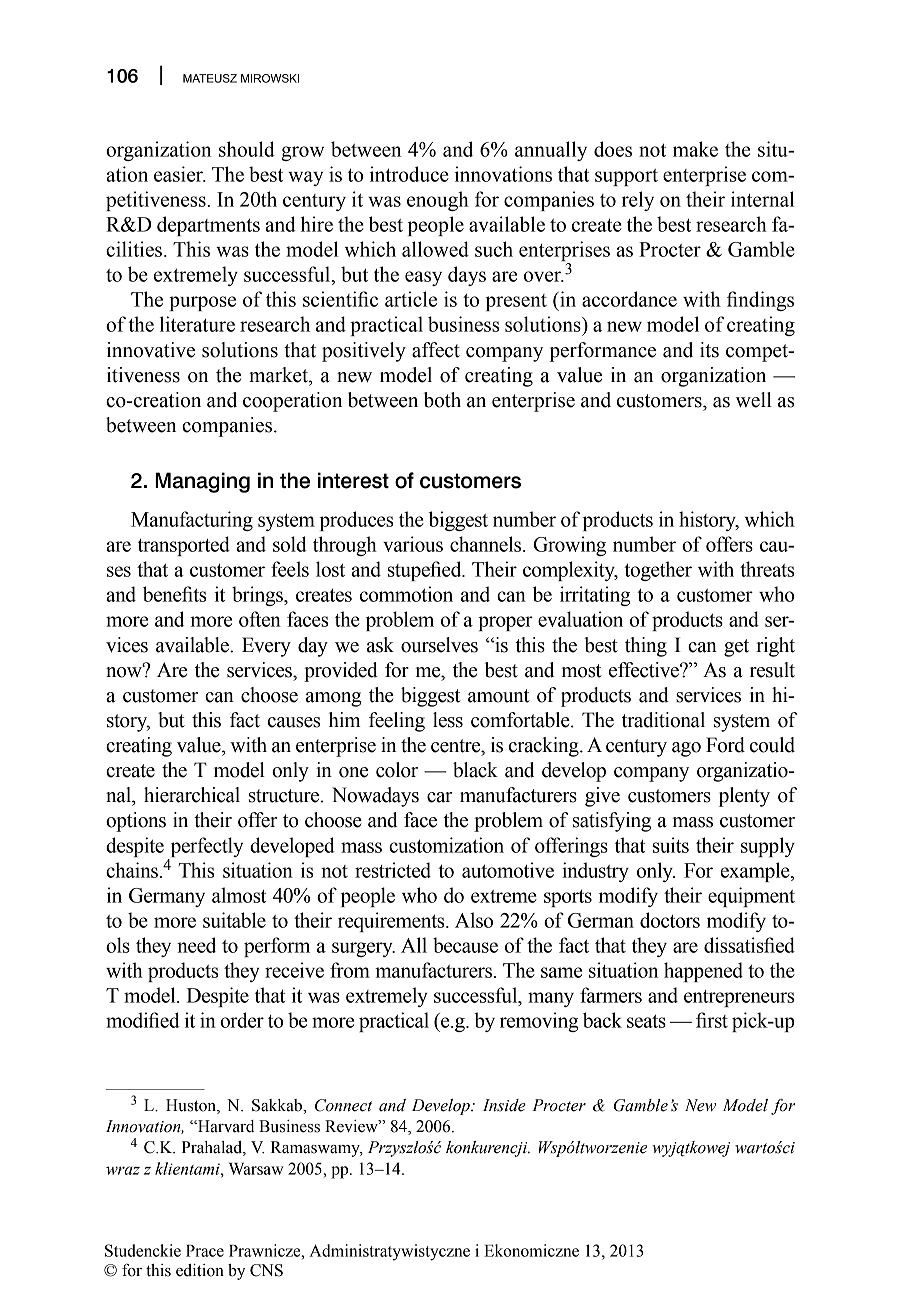 The height and width of the image is (1316, 901). I want to click on MATEUSZ, so click(210, 78).
